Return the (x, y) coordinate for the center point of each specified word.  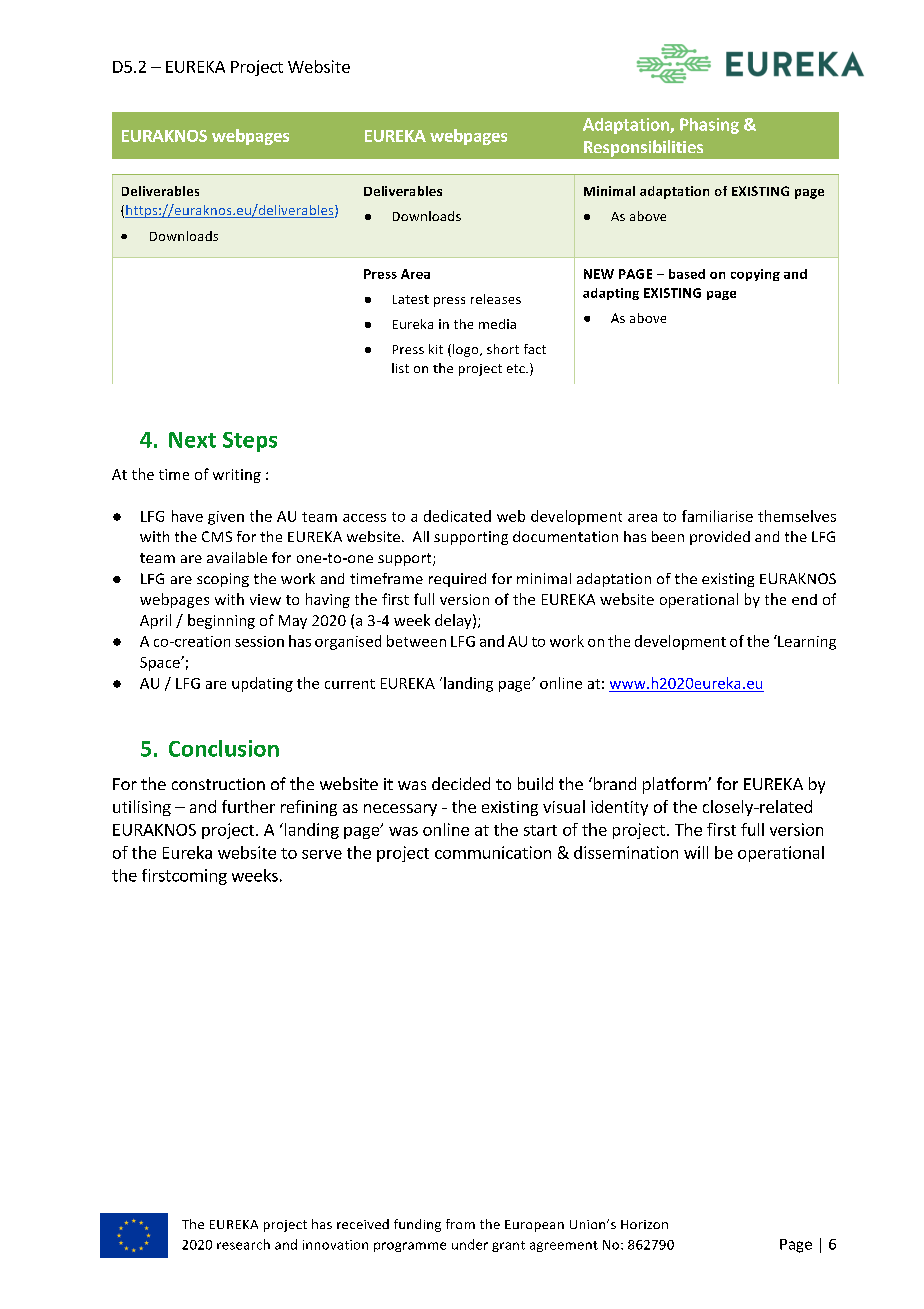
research (243, 1244)
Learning (806, 642)
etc (517, 368)
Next (192, 440)
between (416, 641)
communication (493, 852)
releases (496, 299)
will (696, 852)
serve (322, 854)
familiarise (717, 516)
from (460, 1224)
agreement (564, 1246)
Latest (411, 299)
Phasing (709, 126)
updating (262, 684)
